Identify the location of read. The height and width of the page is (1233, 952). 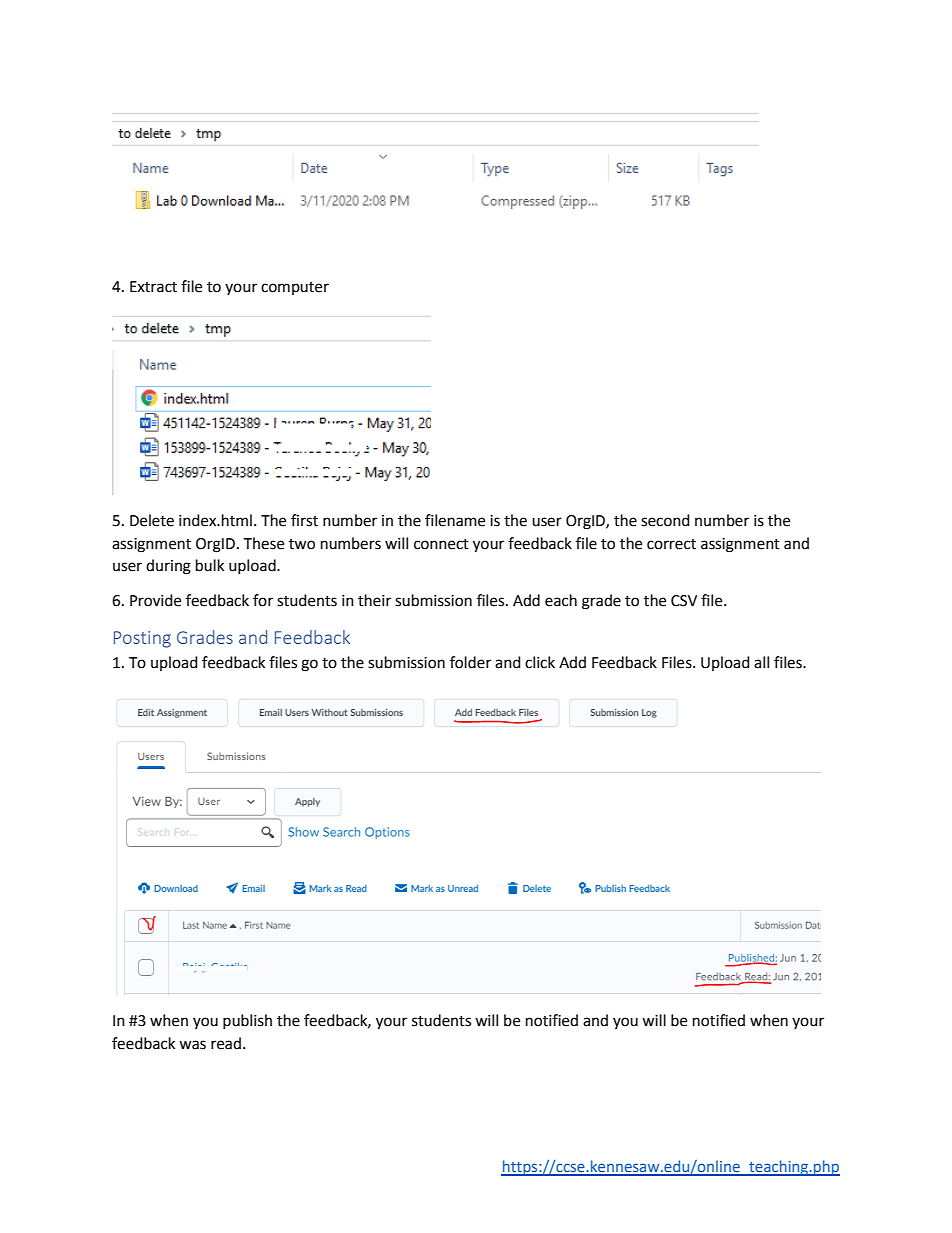
(226, 1043).
